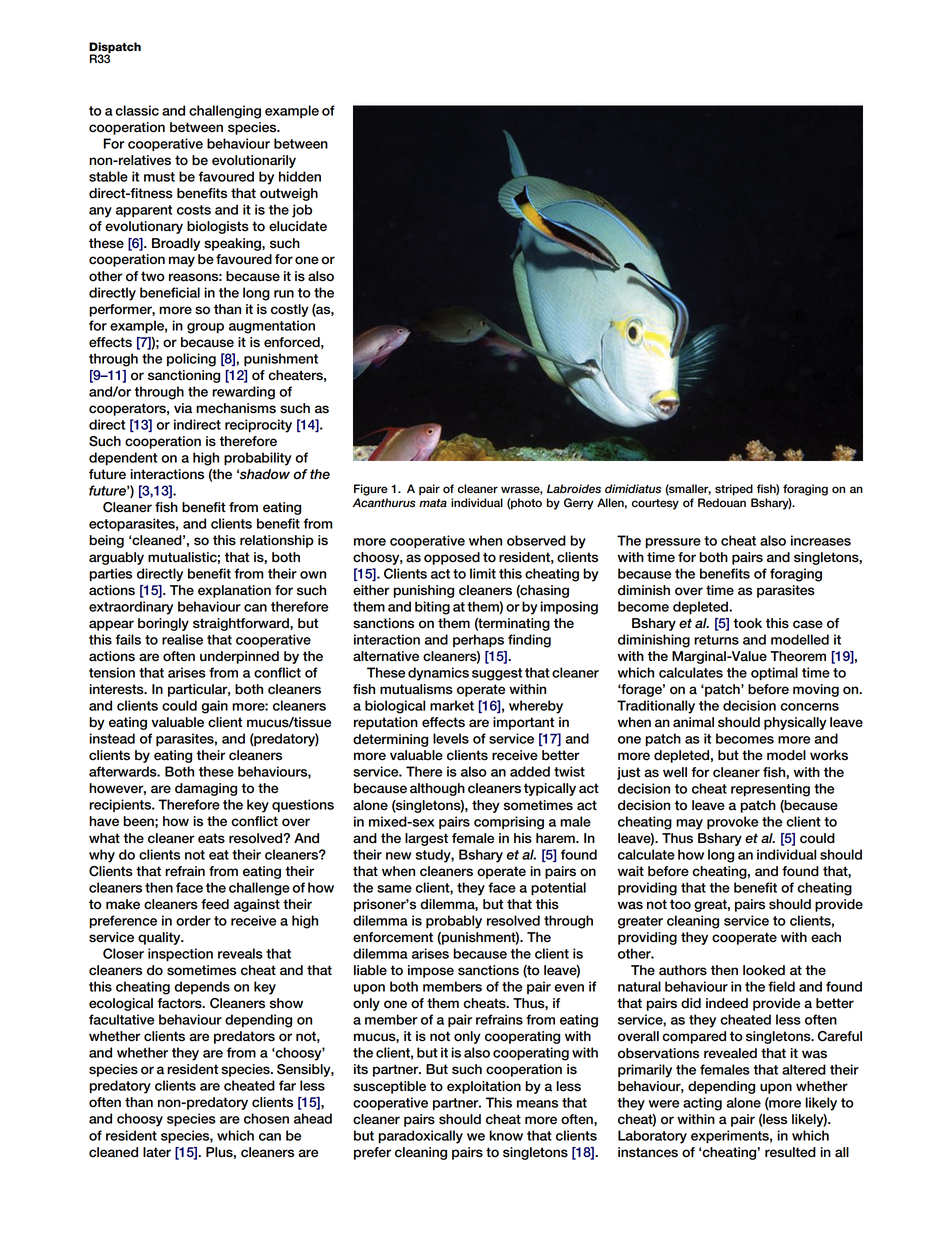 This screenshot has width=952, height=1237. Describe the element at coordinates (193, 920) in the screenshot. I see `order` at that location.
